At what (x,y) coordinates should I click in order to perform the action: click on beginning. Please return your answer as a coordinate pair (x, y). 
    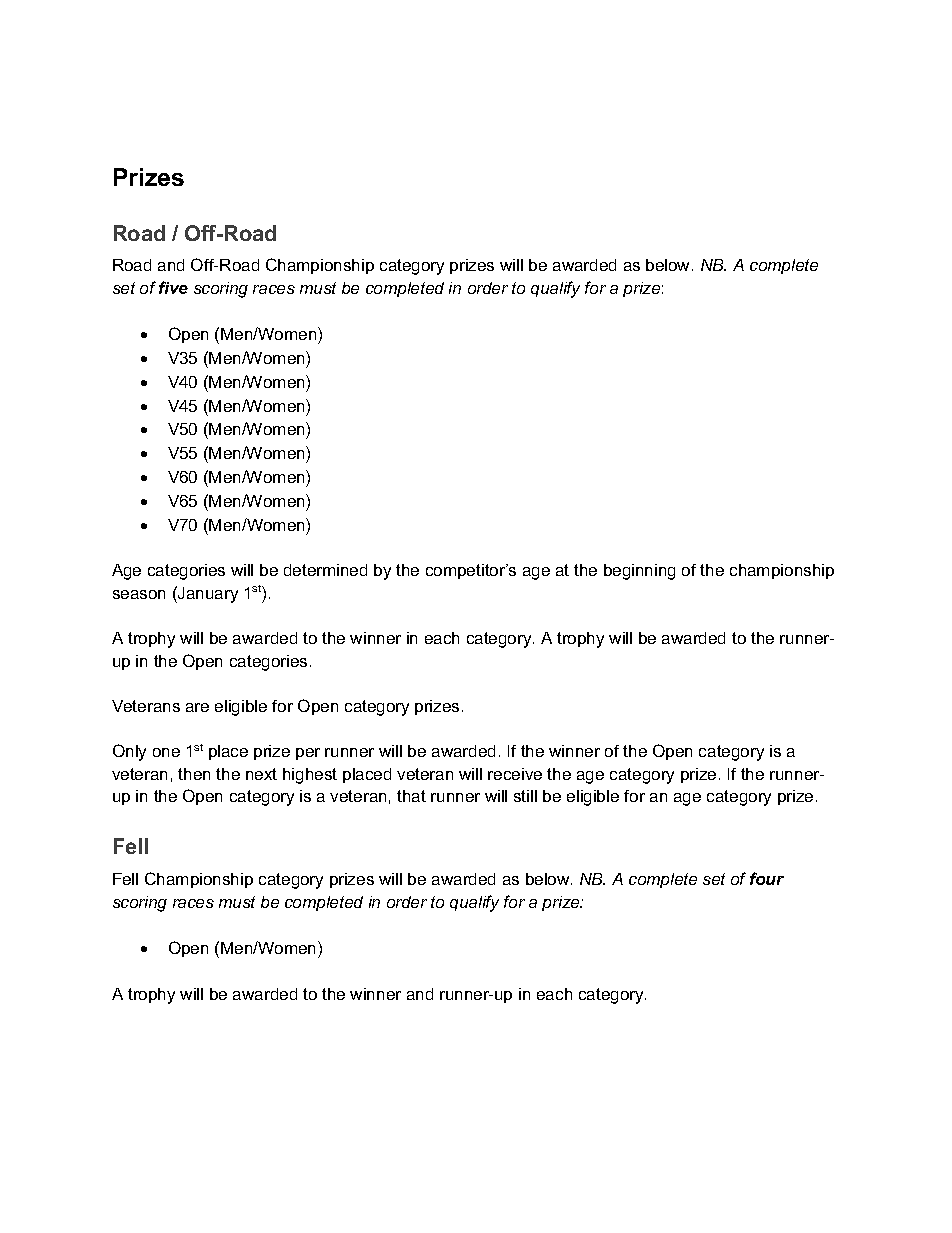
    Looking at the image, I should click on (639, 572).
